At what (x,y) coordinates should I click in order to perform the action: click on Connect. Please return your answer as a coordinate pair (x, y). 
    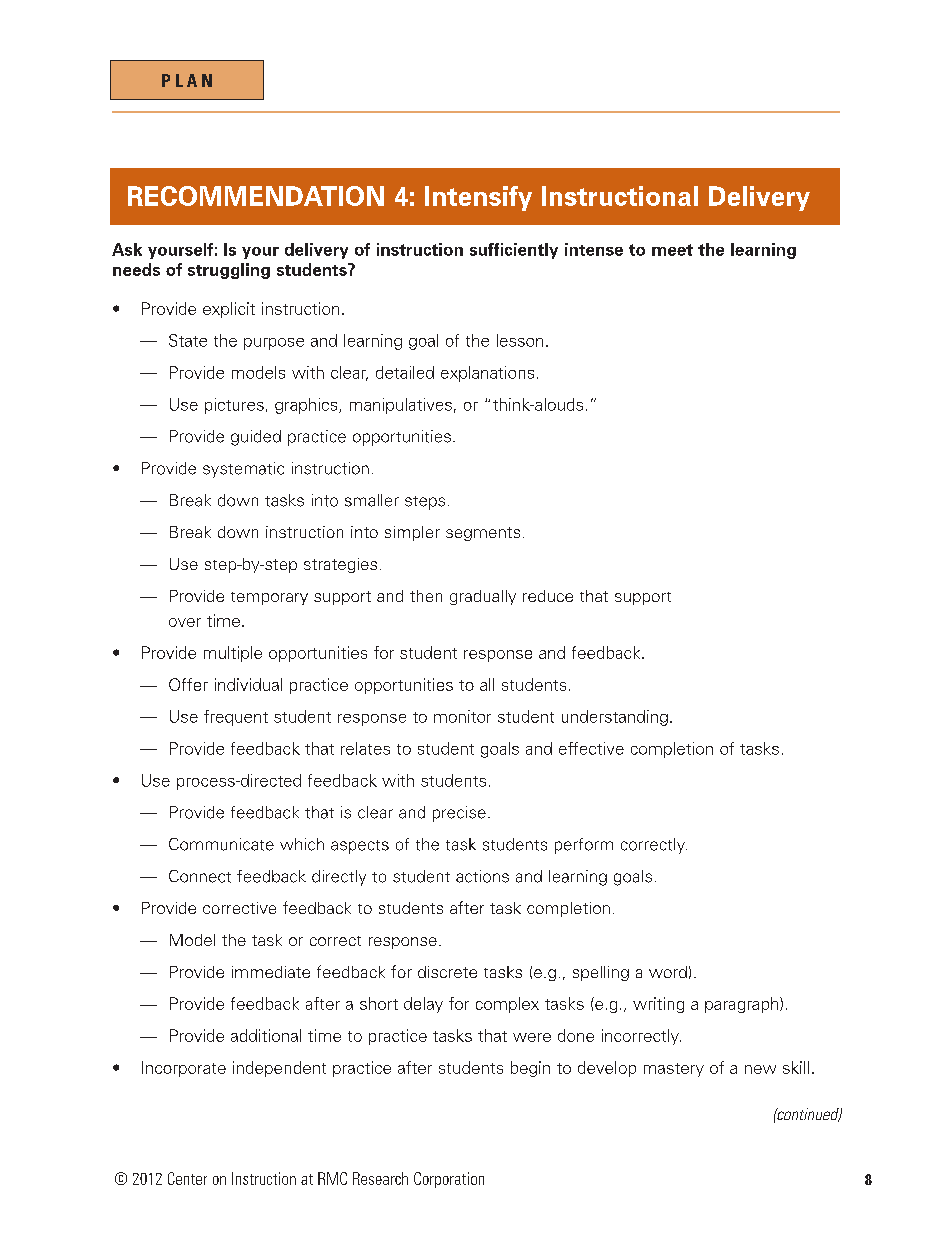
    Looking at the image, I should click on (200, 876).
